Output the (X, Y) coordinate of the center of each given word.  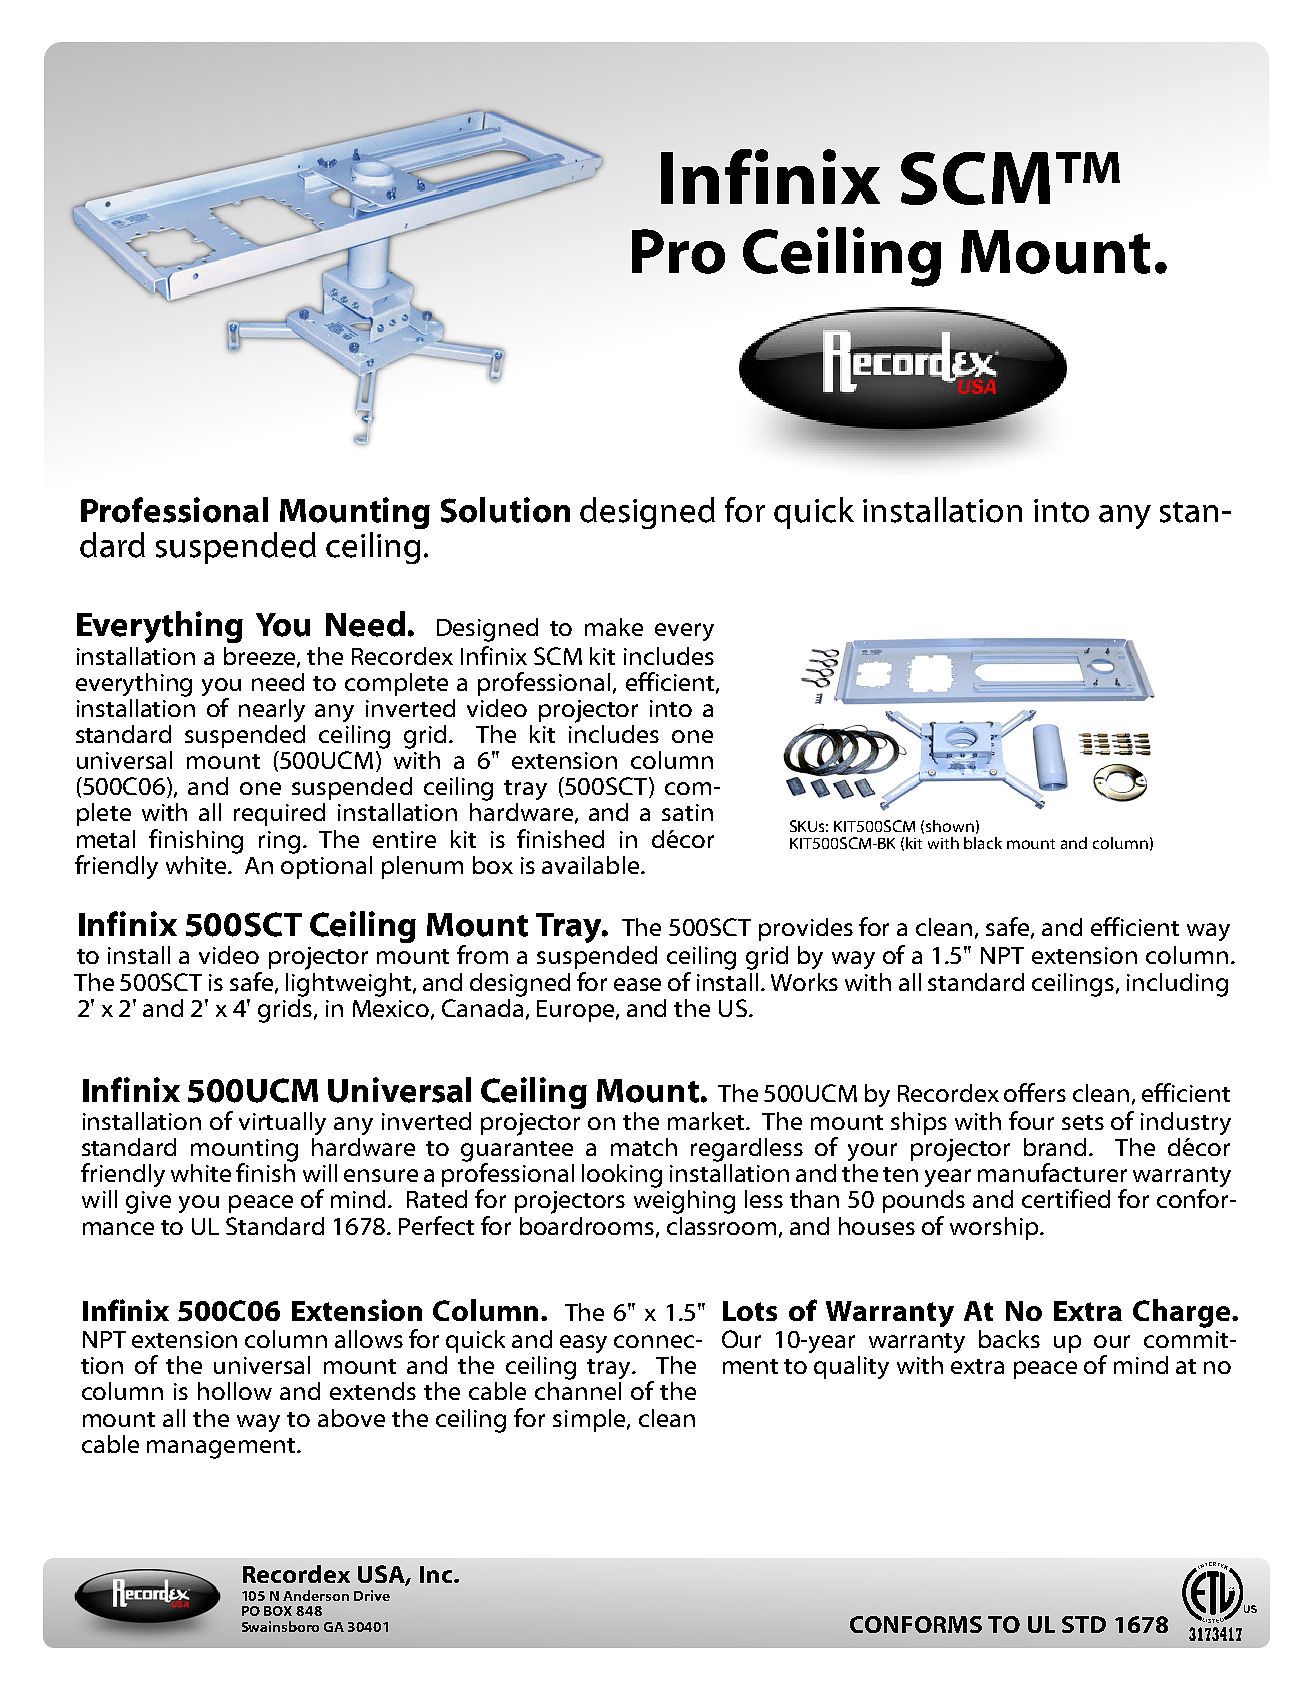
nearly (272, 710)
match (644, 1147)
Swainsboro (280, 1626)
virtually (282, 1123)
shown (950, 826)
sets (1083, 1122)
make (614, 627)
